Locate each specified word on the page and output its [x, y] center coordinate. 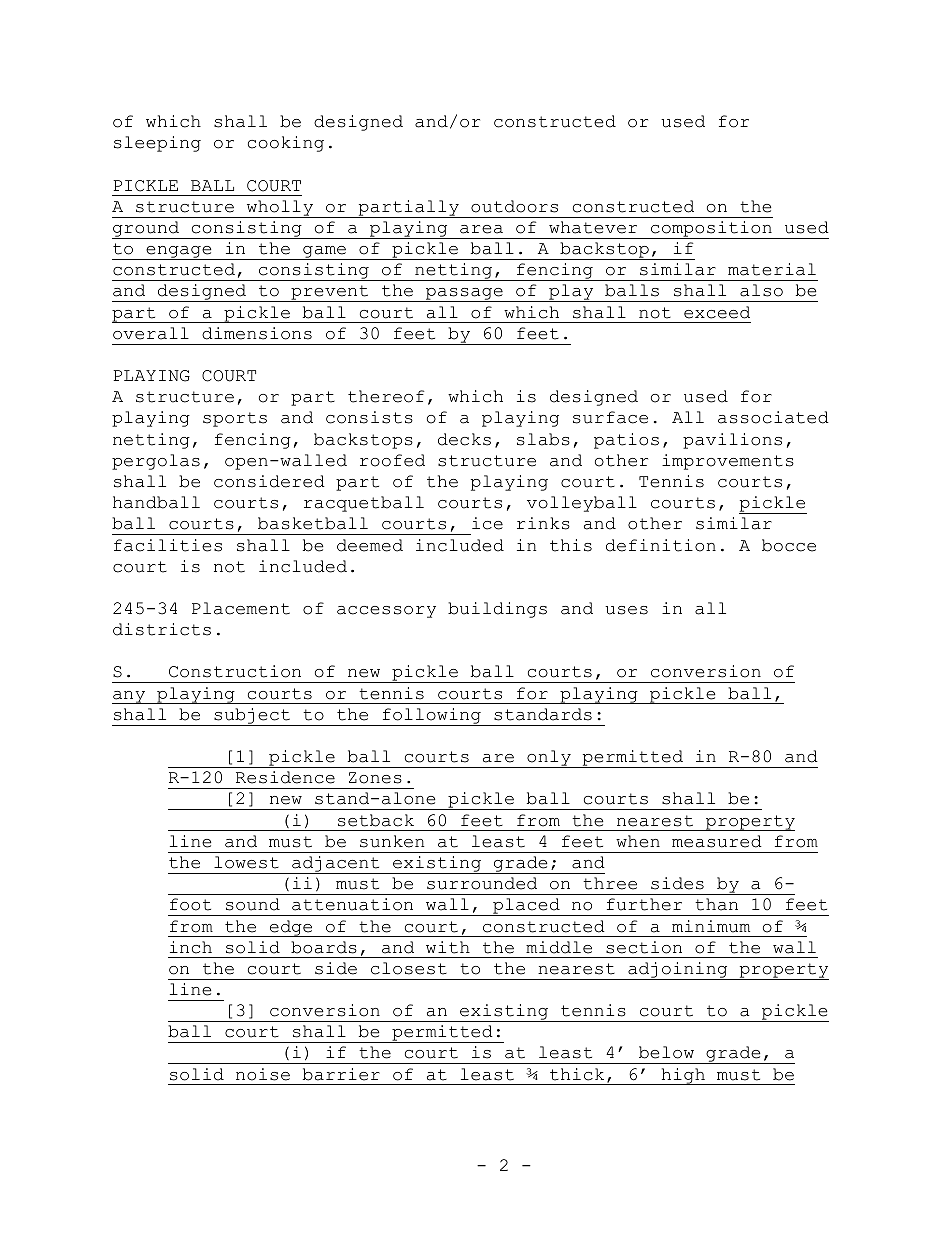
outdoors [514, 206]
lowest [246, 862]
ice [487, 523]
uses [626, 610]
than [716, 904]
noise [263, 1074]
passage [464, 295]
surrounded [482, 883]
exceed [717, 312]
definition [661, 545]
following [431, 717]
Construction [235, 671]
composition [711, 230]
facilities [168, 545]
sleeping [157, 144]
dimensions [257, 333]
